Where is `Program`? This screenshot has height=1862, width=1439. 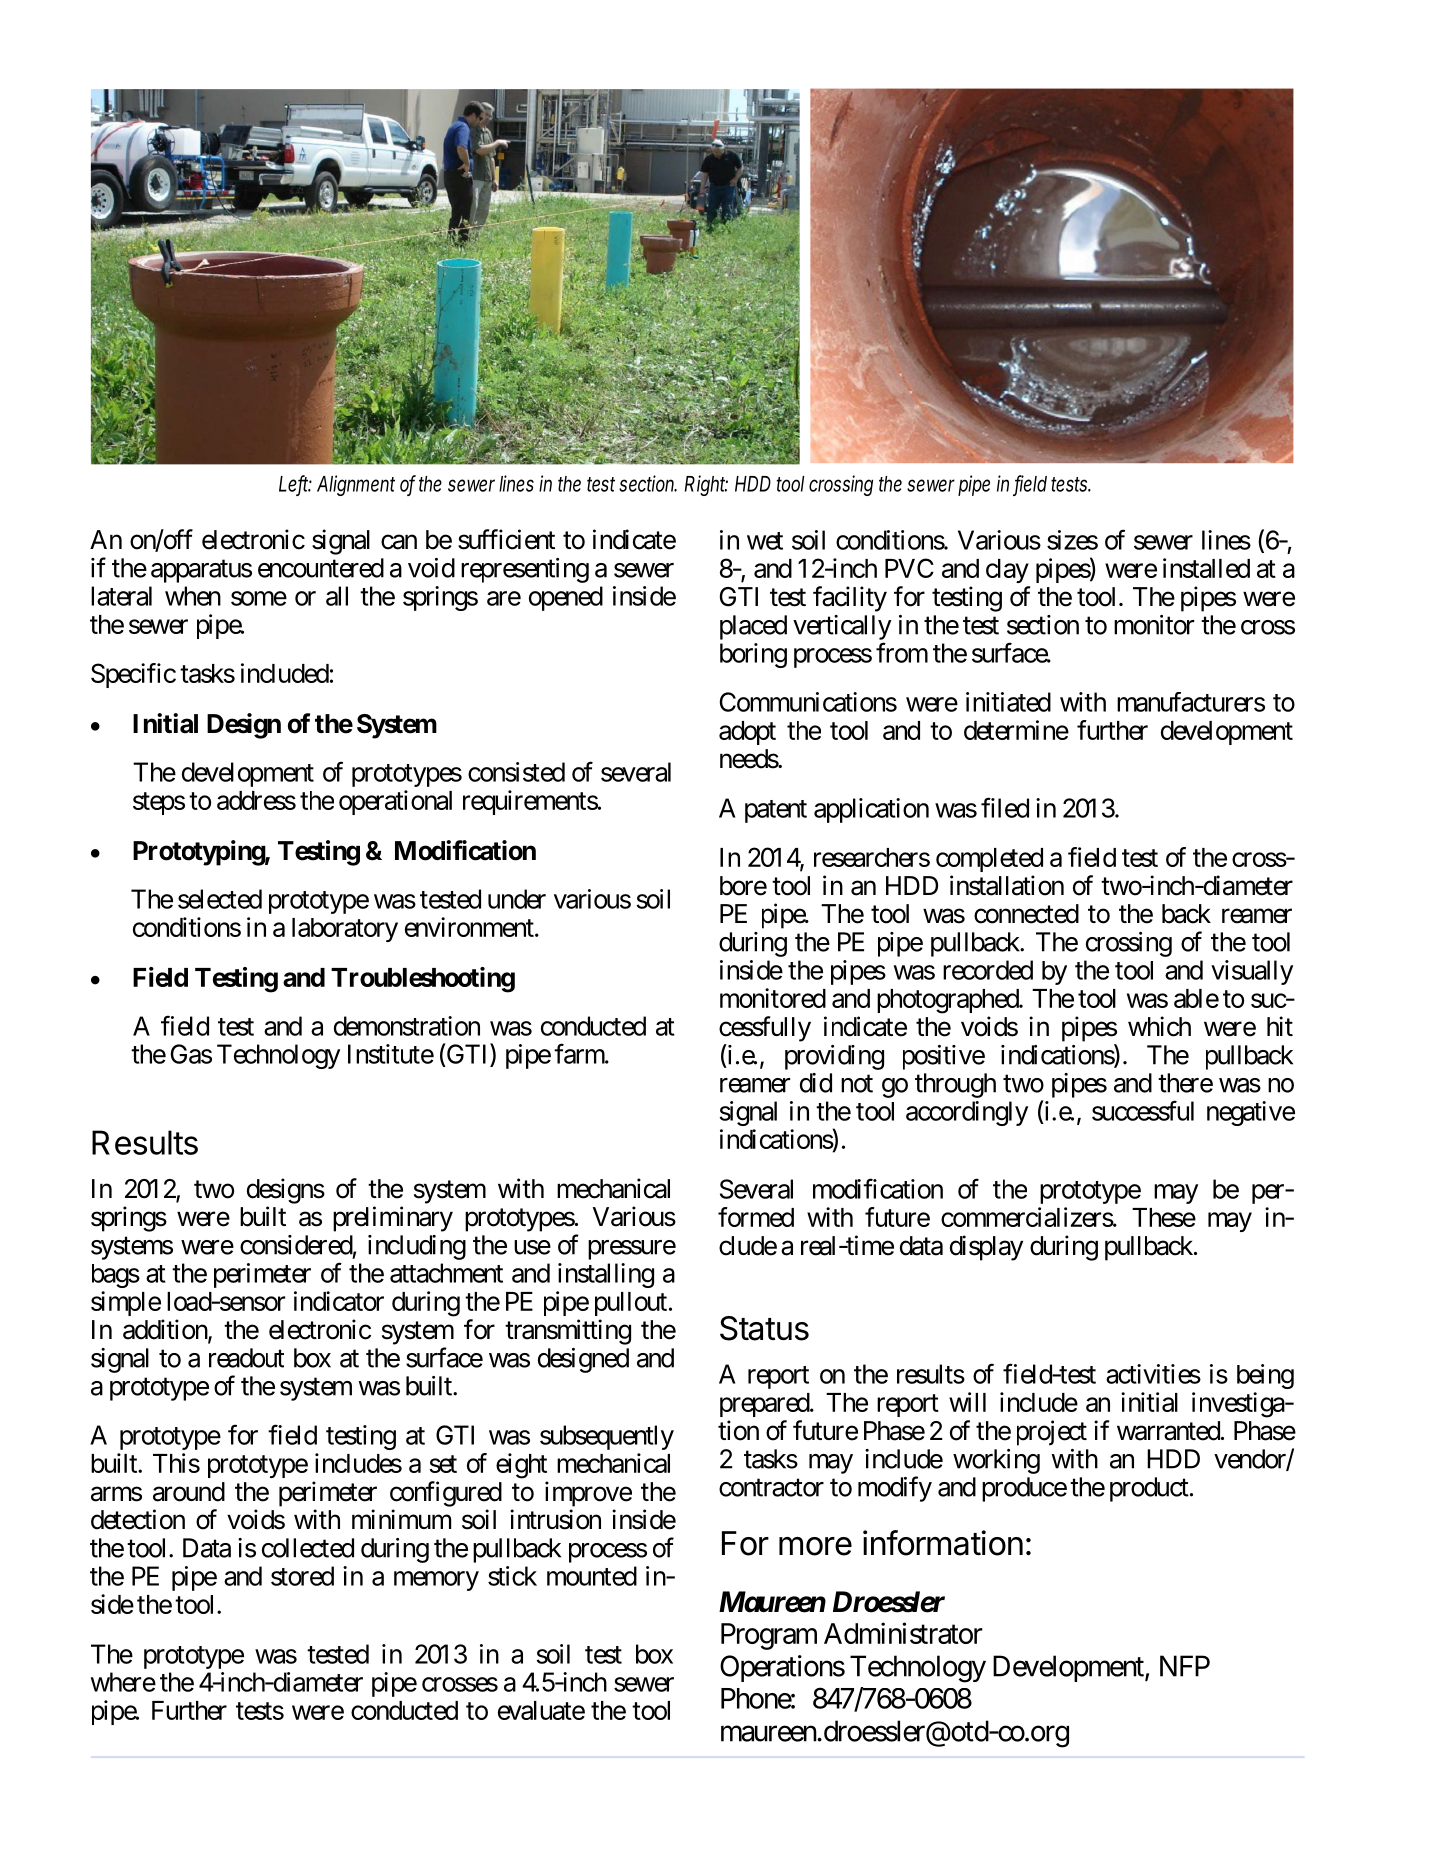
Program is located at coordinates (769, 1636).
